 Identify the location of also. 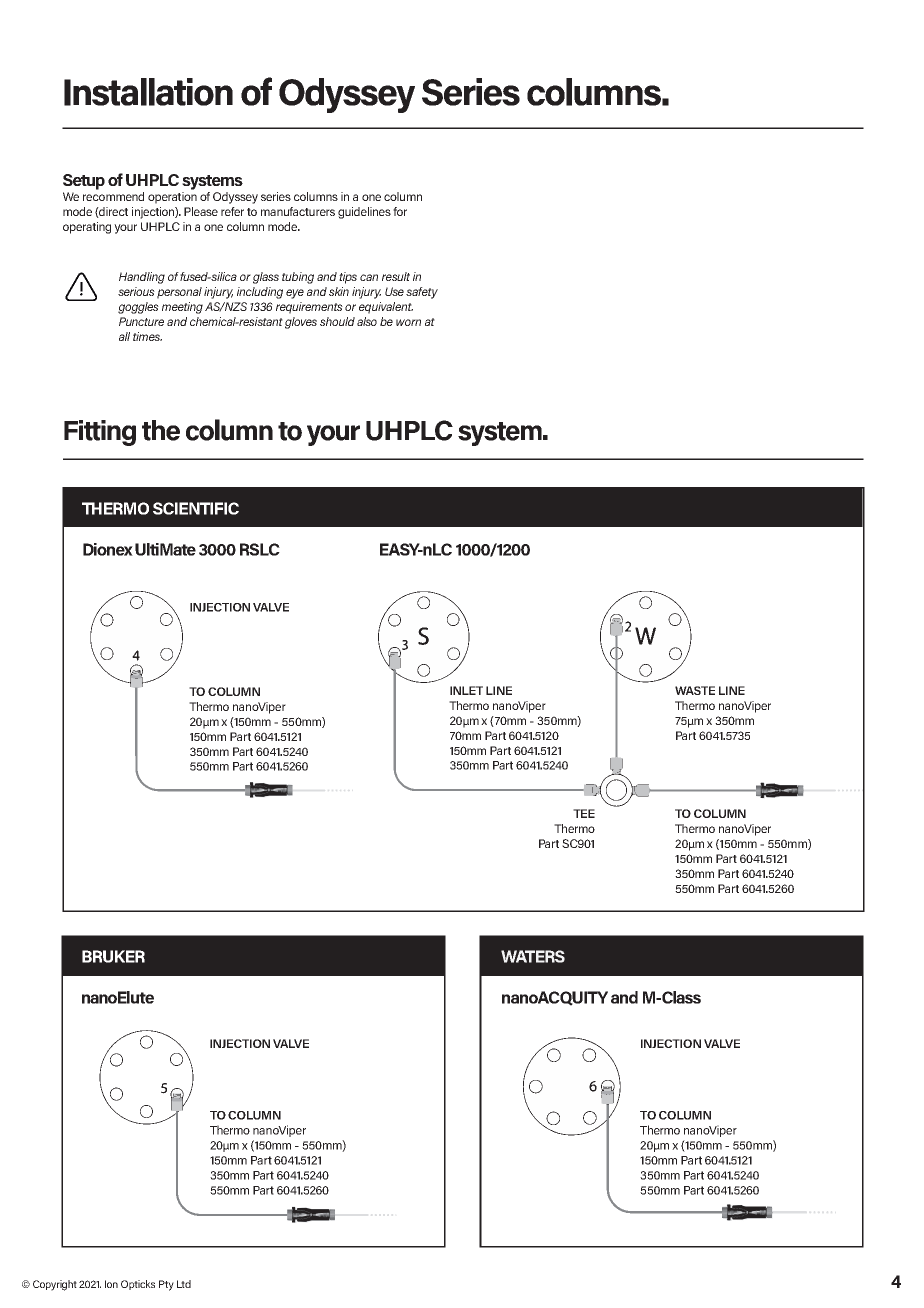
(367, 321).
